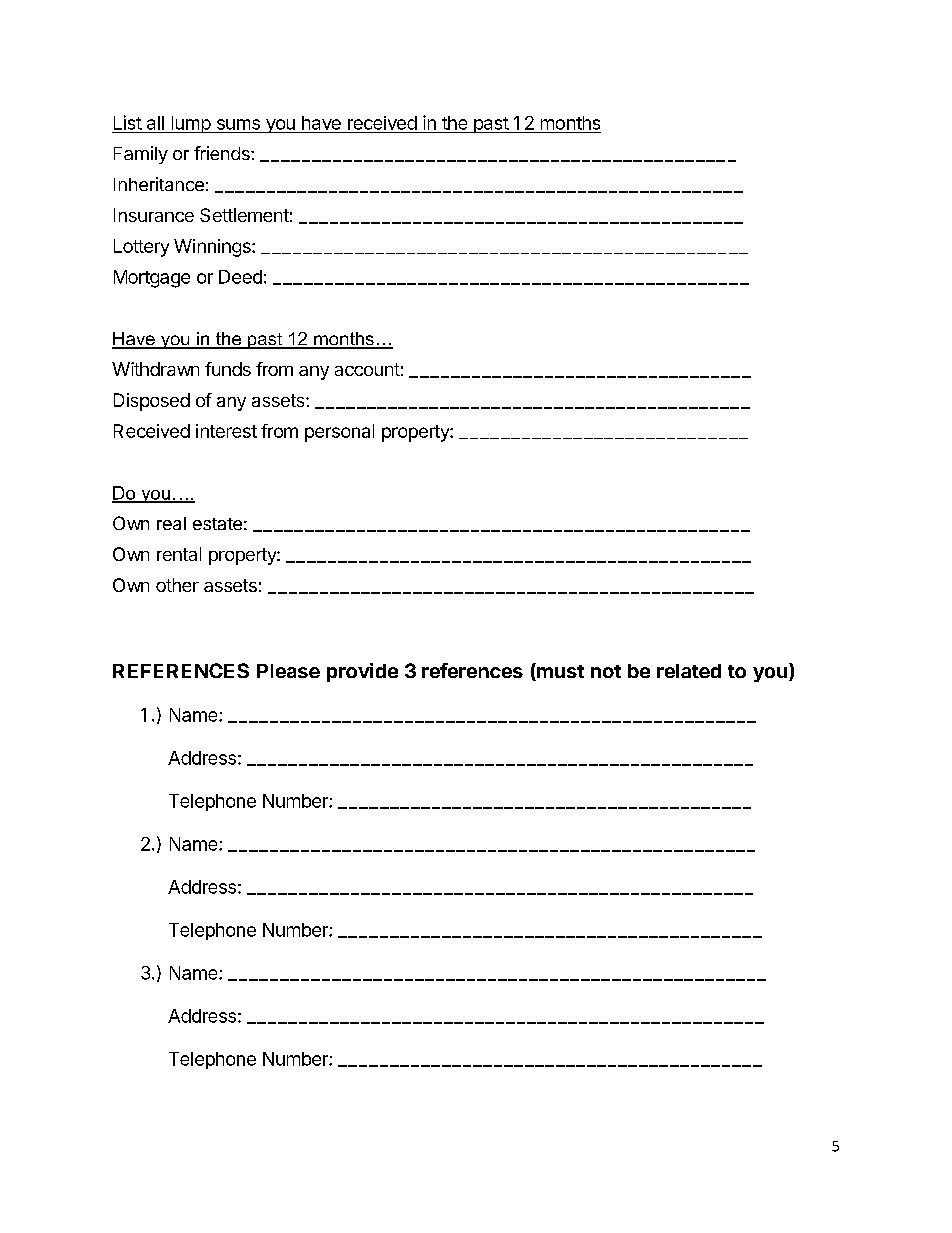 This page has height=1233, width=952. I want to click on Please, so click(288, 671).
